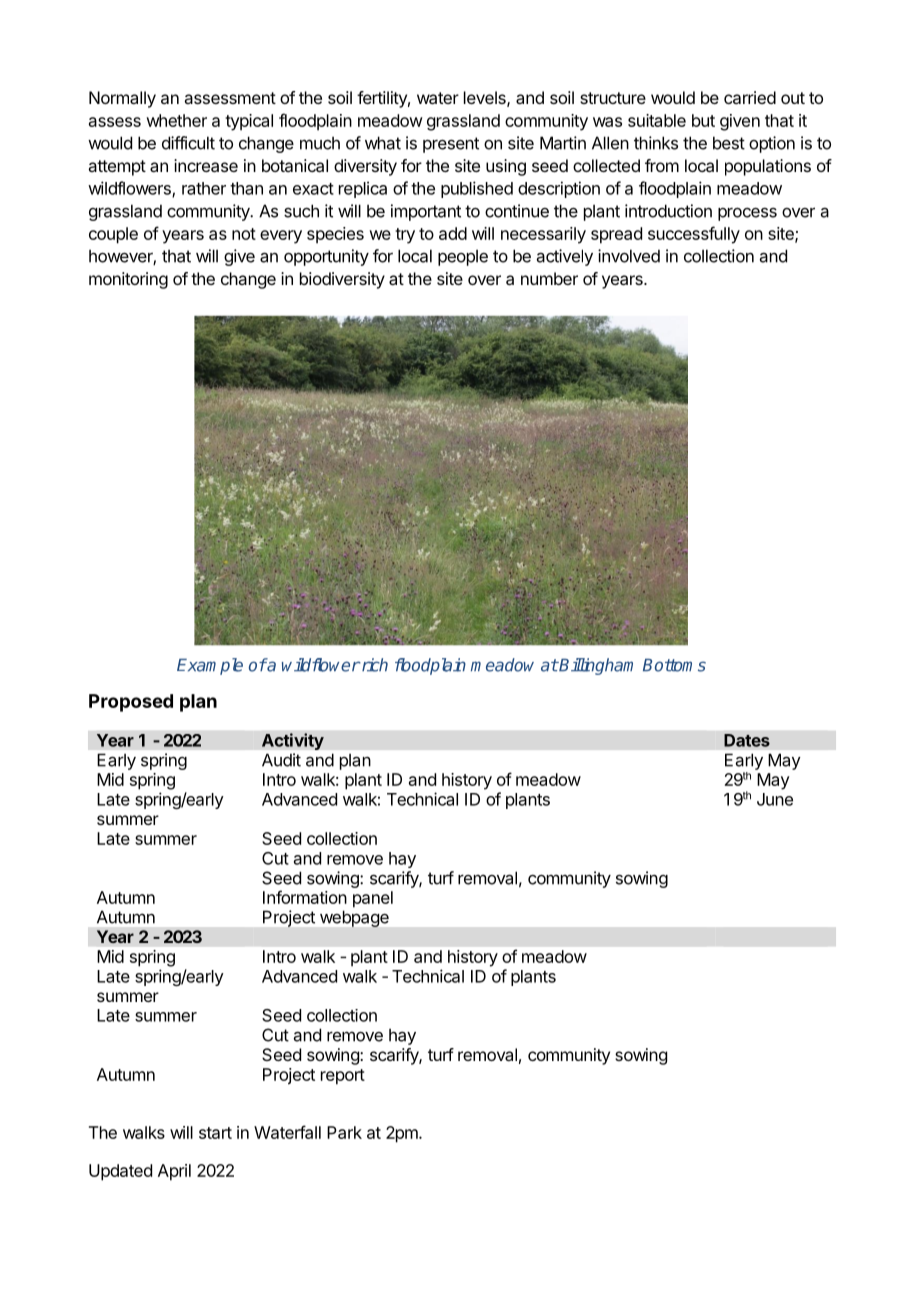 The height and width of the screenshot is (1308, 924). What do you see at coordinates (703, 120) in the screenshot?
I see `but` at bounding box center [703, 120].
